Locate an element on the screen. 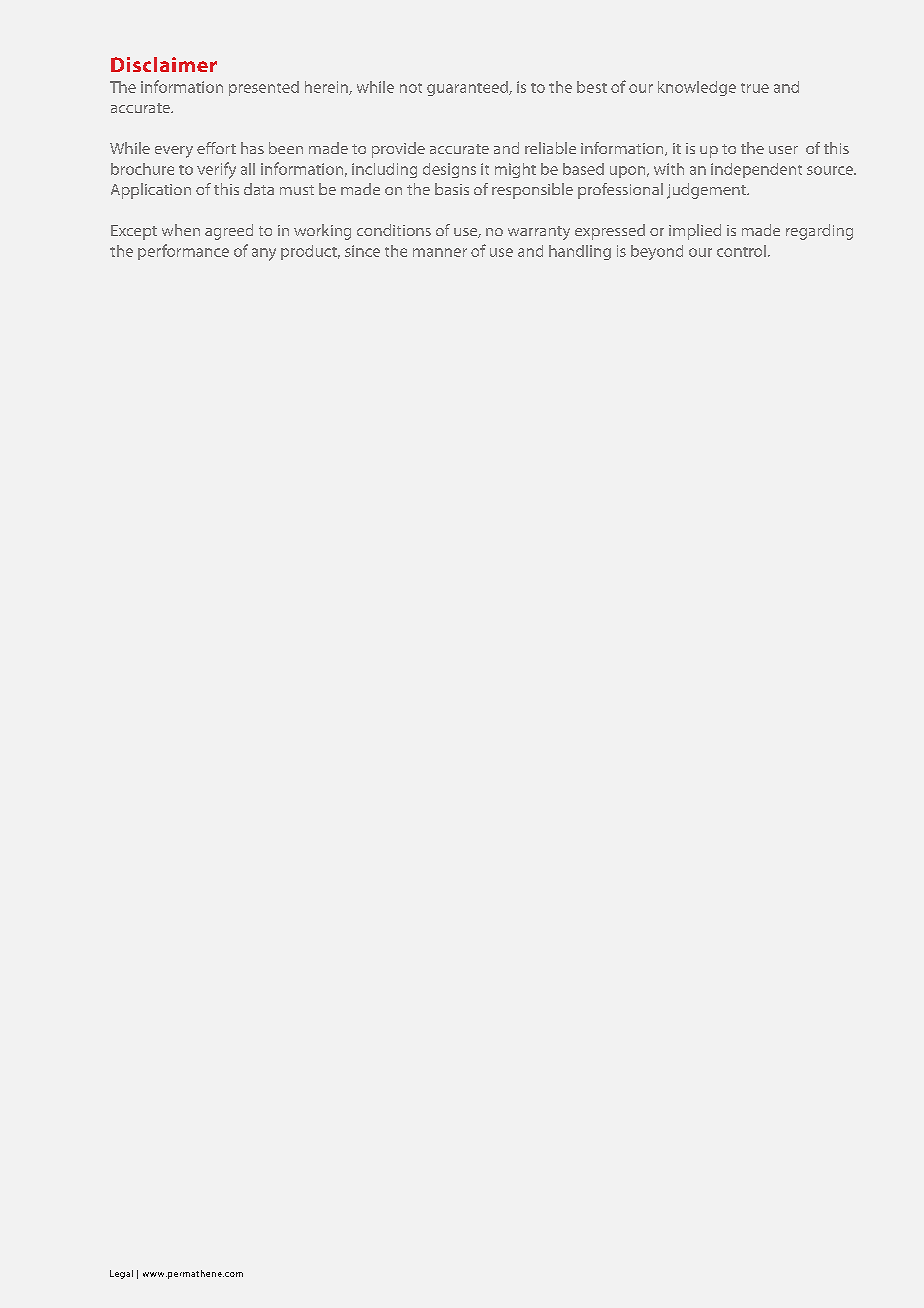 Image resolution: width=924 pixels, height=1308 pixels. guaranteed is located at coordinates (468, 88).
